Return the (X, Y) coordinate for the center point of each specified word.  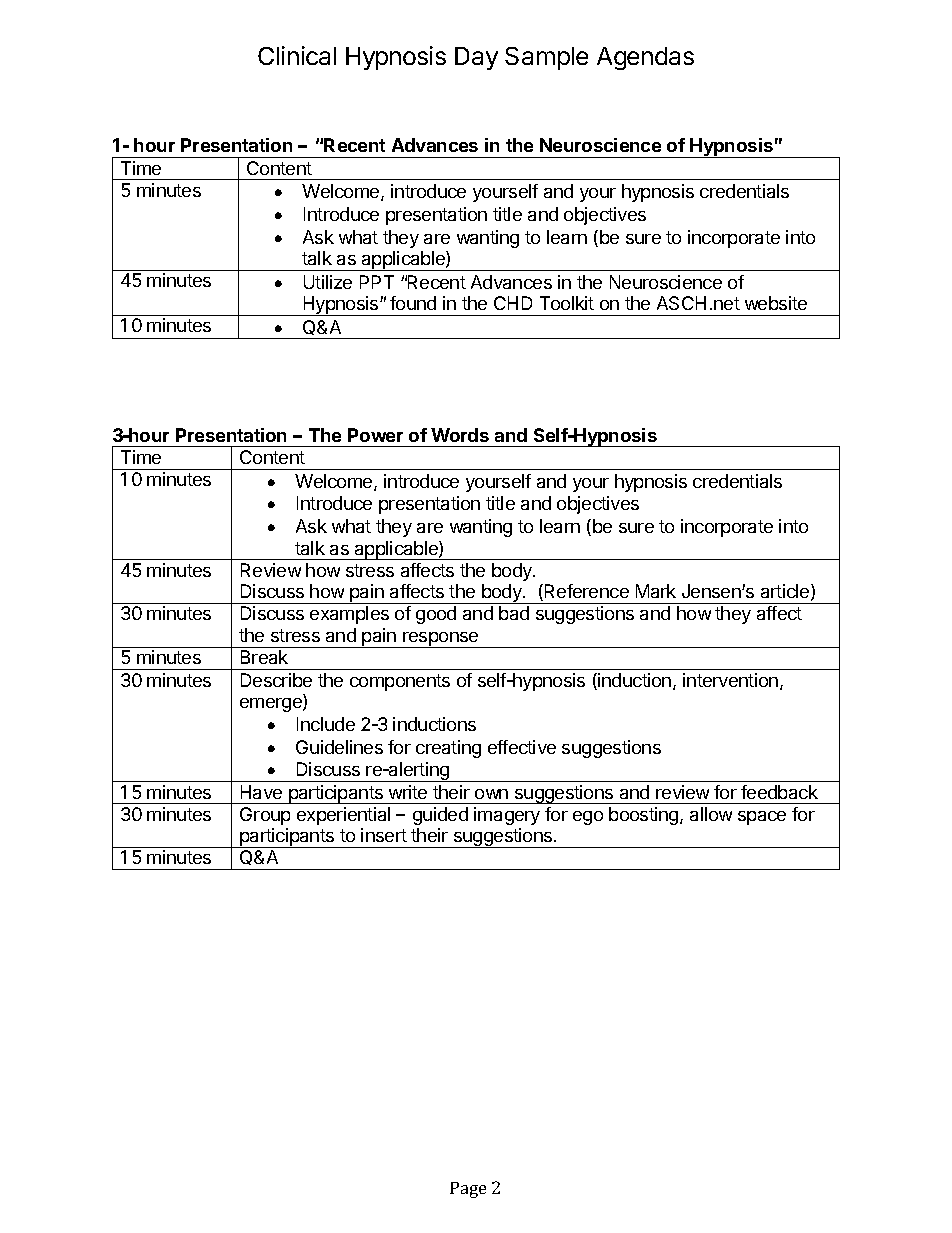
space (762, 818)
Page (468, 1190)
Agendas (645, 58)
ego (588, 818)
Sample (546, 58)
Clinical (297, 55)
